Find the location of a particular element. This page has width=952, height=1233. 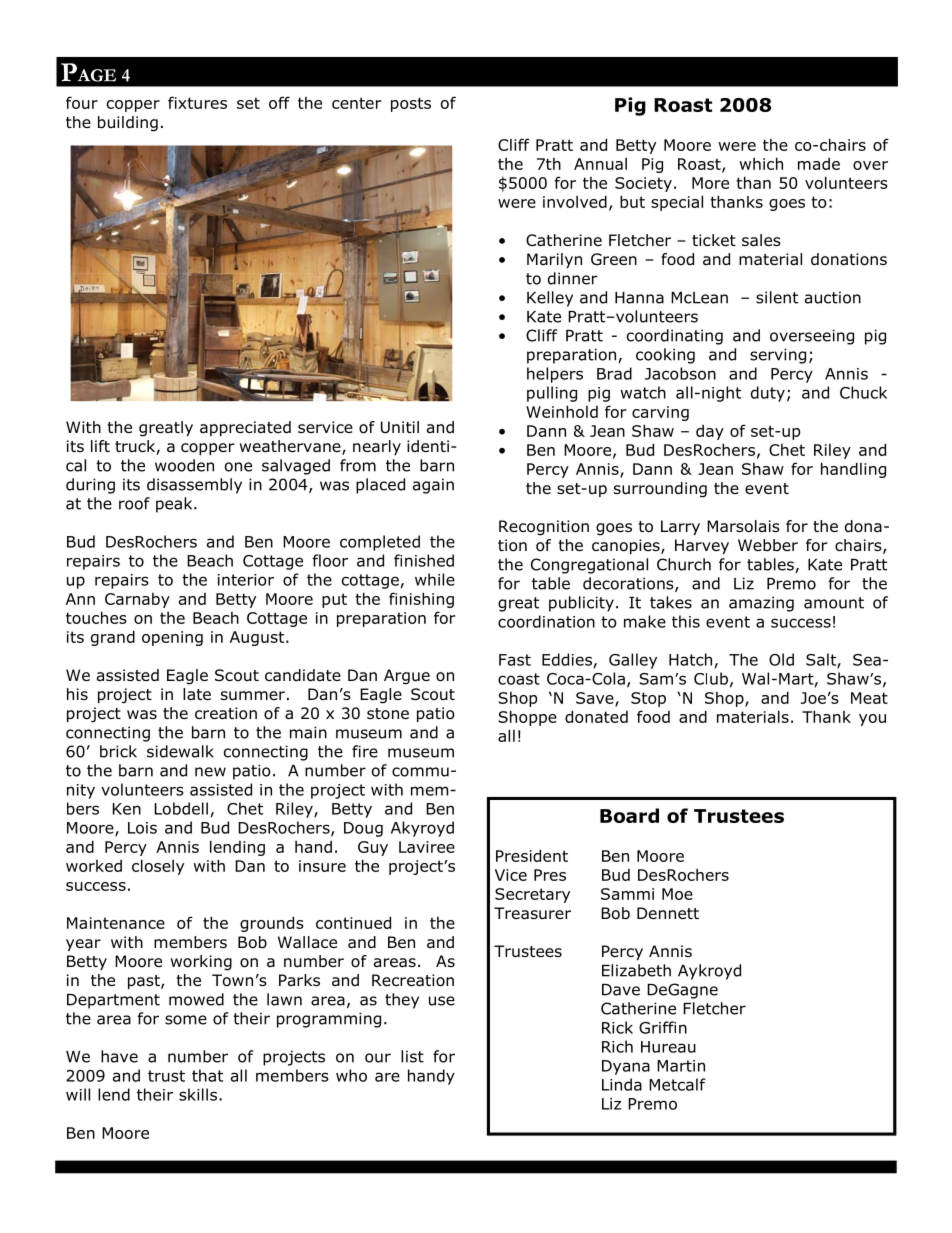

opening is located at coordinates (172, 638).
